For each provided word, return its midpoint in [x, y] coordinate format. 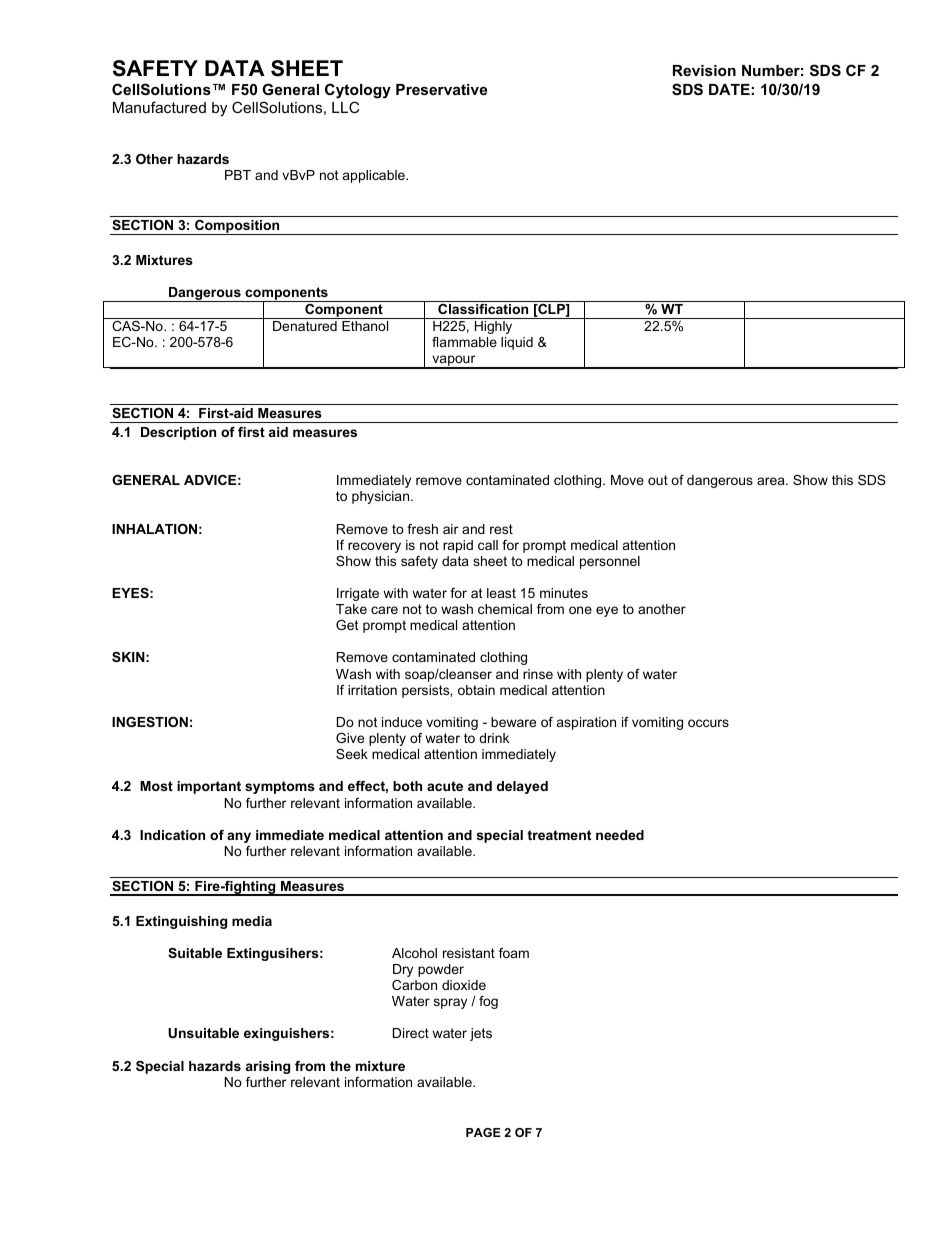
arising [268, 1067]
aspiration [586, 723]
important [209, 787]
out [658, 480]
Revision [704, 70]
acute [445, 786]
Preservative [441, 89]
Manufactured [159, 107]
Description [178, 433]
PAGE [483, 1132]
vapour [454, 362]
